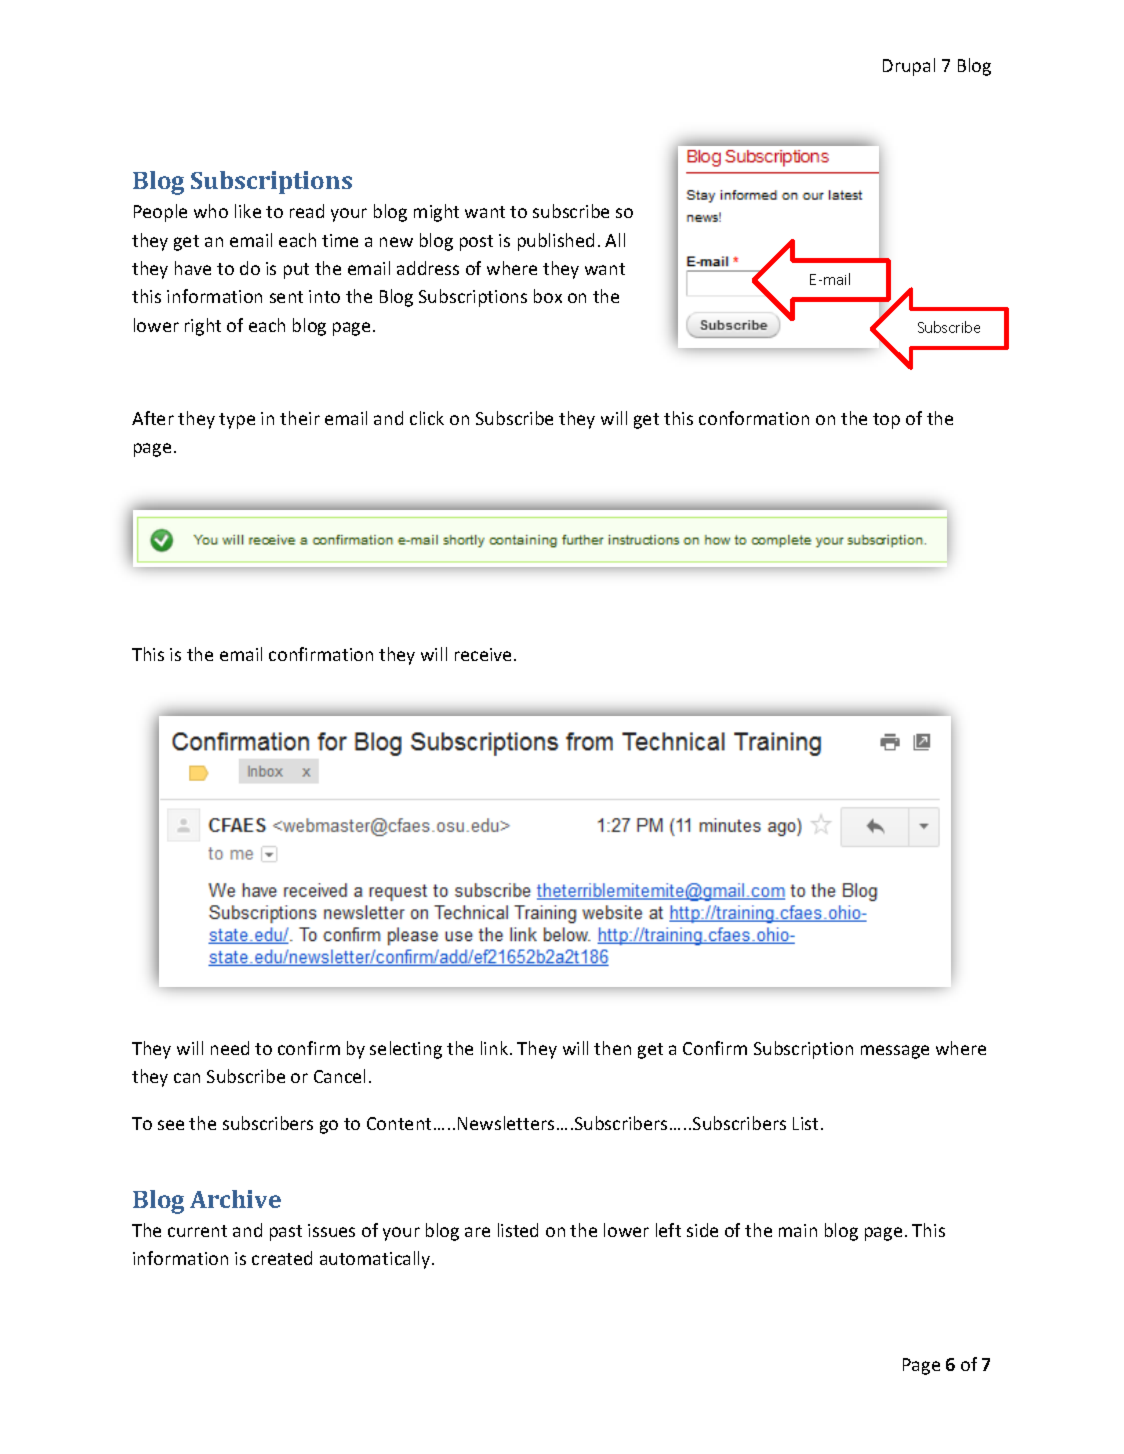 The image size is (1124, 1454). Describe the element at coordinates (895, 1052) in the page. I see `message` at that location.
